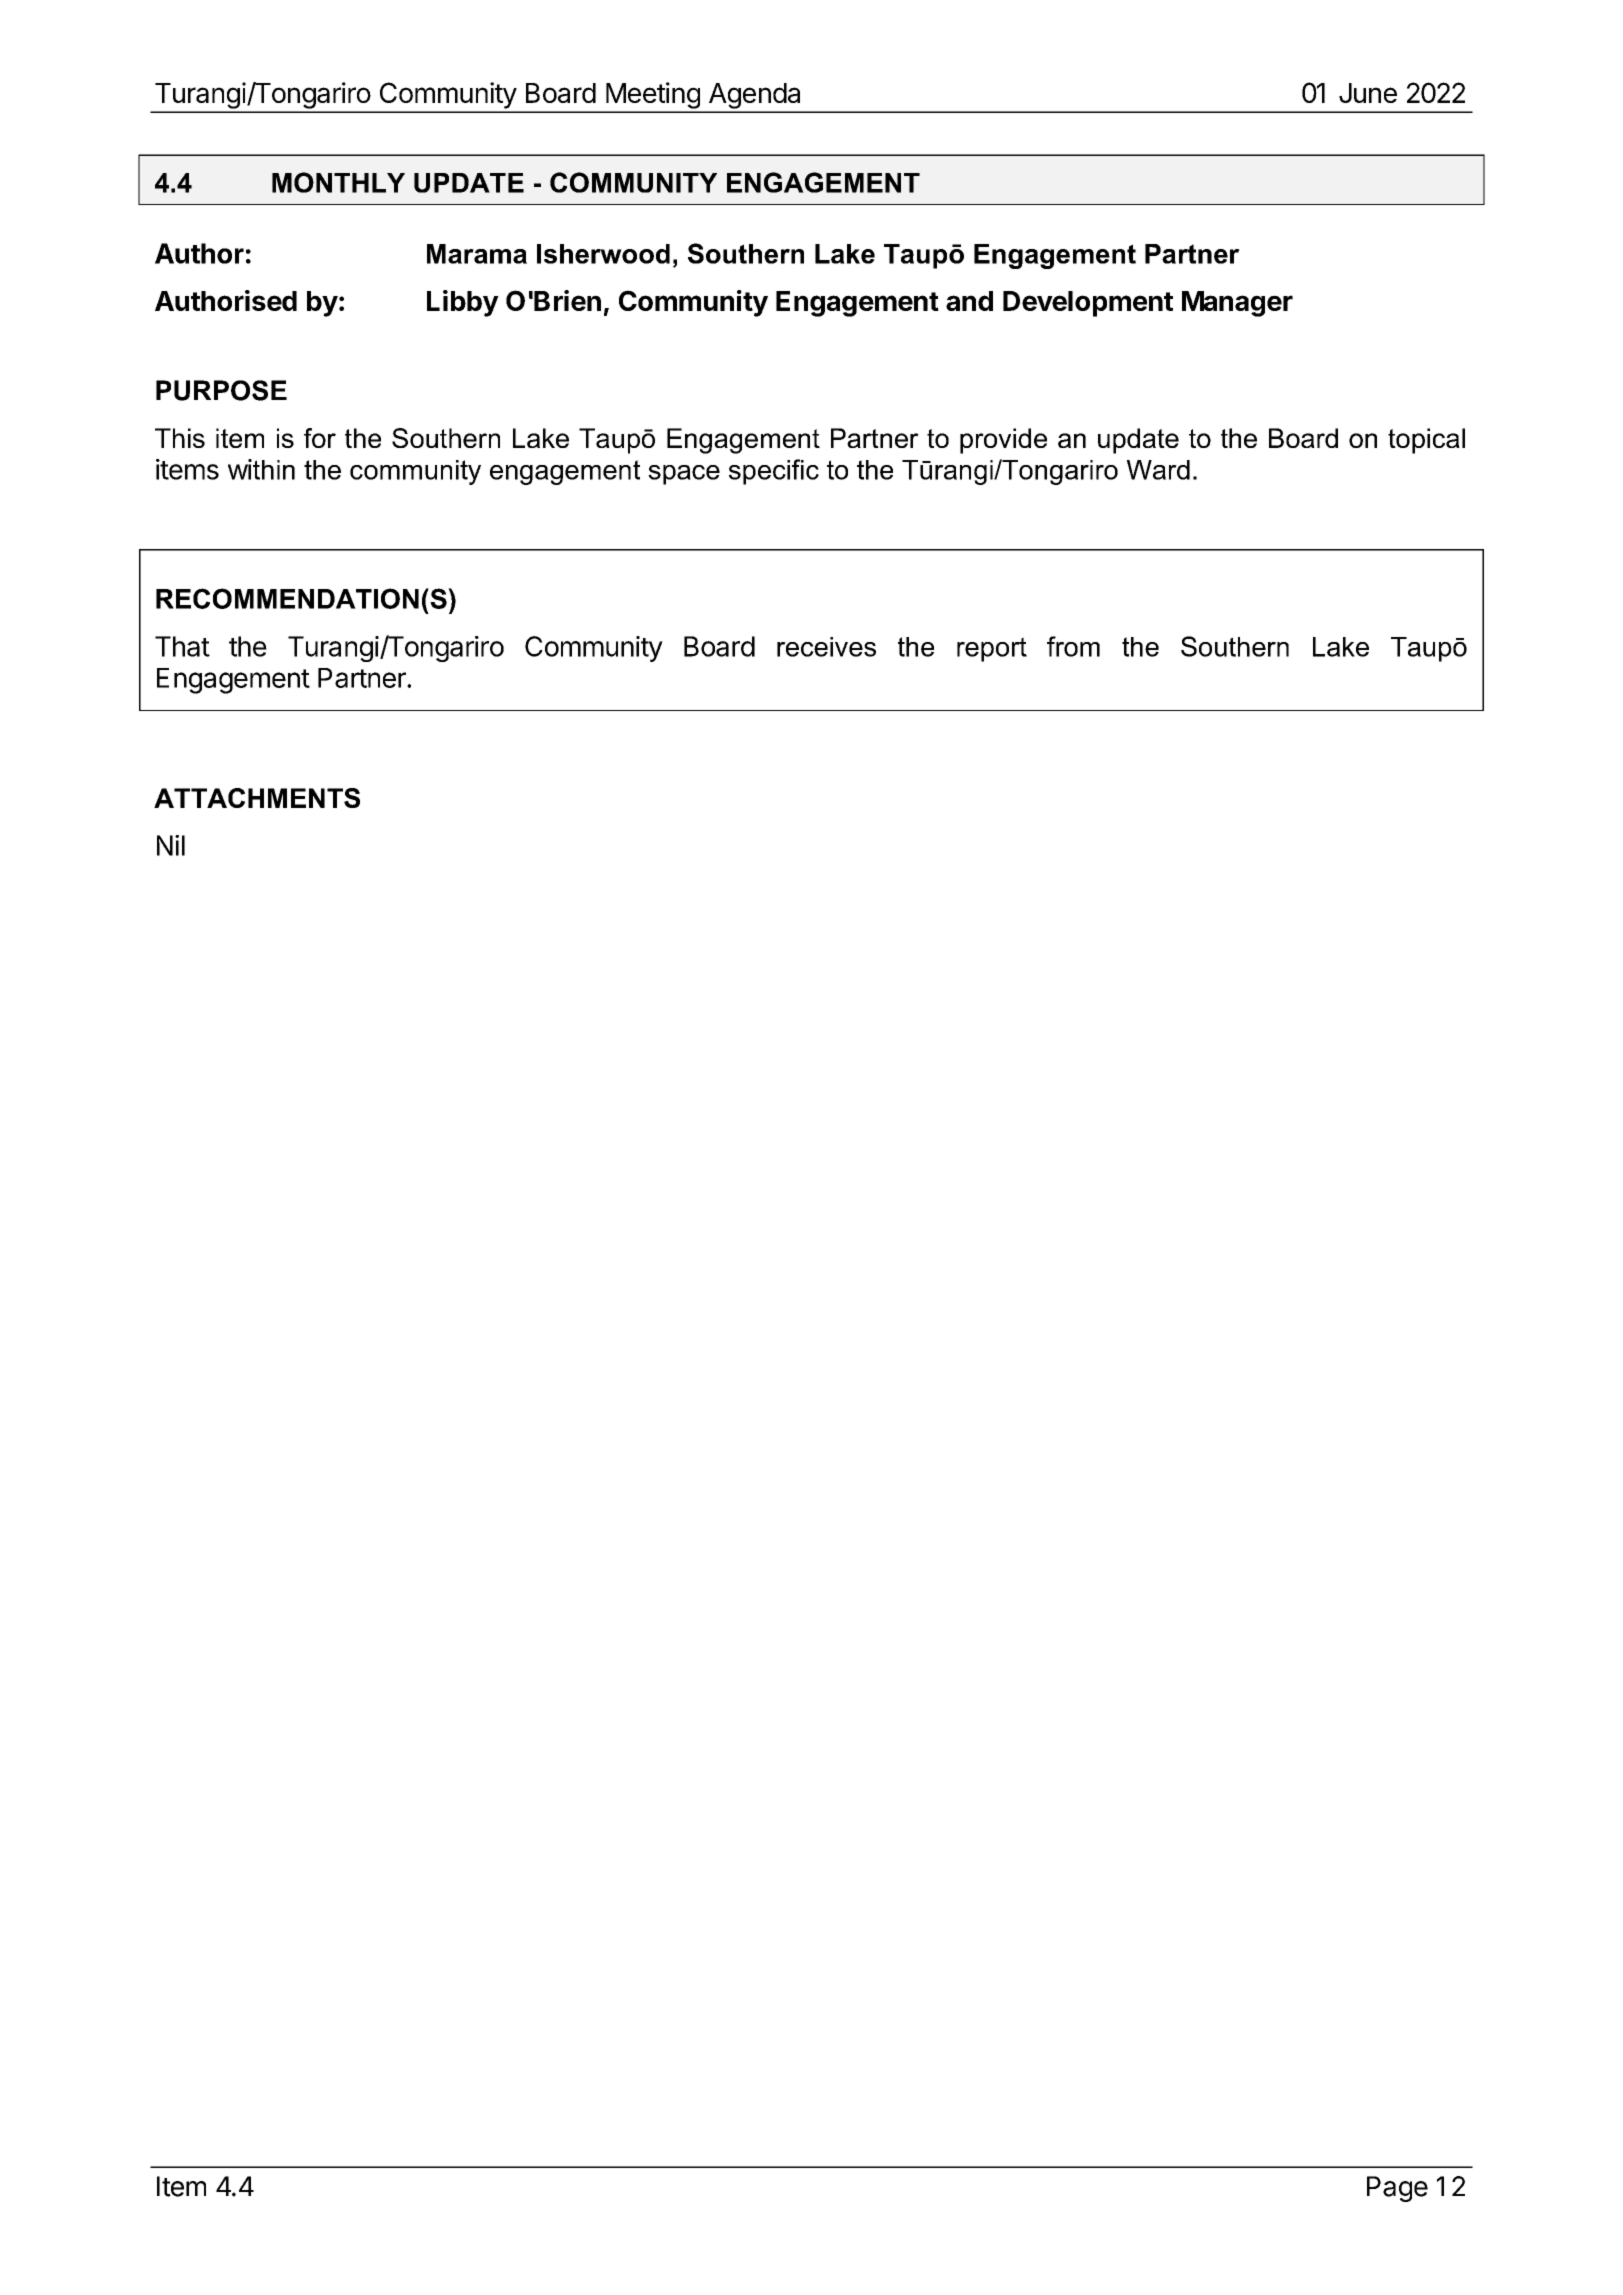 This screenshot has width=1623, height=2295. What do you see at coordinates (992, 649) in the screenshot?
I see `report` at bounding box center [992, 649].
